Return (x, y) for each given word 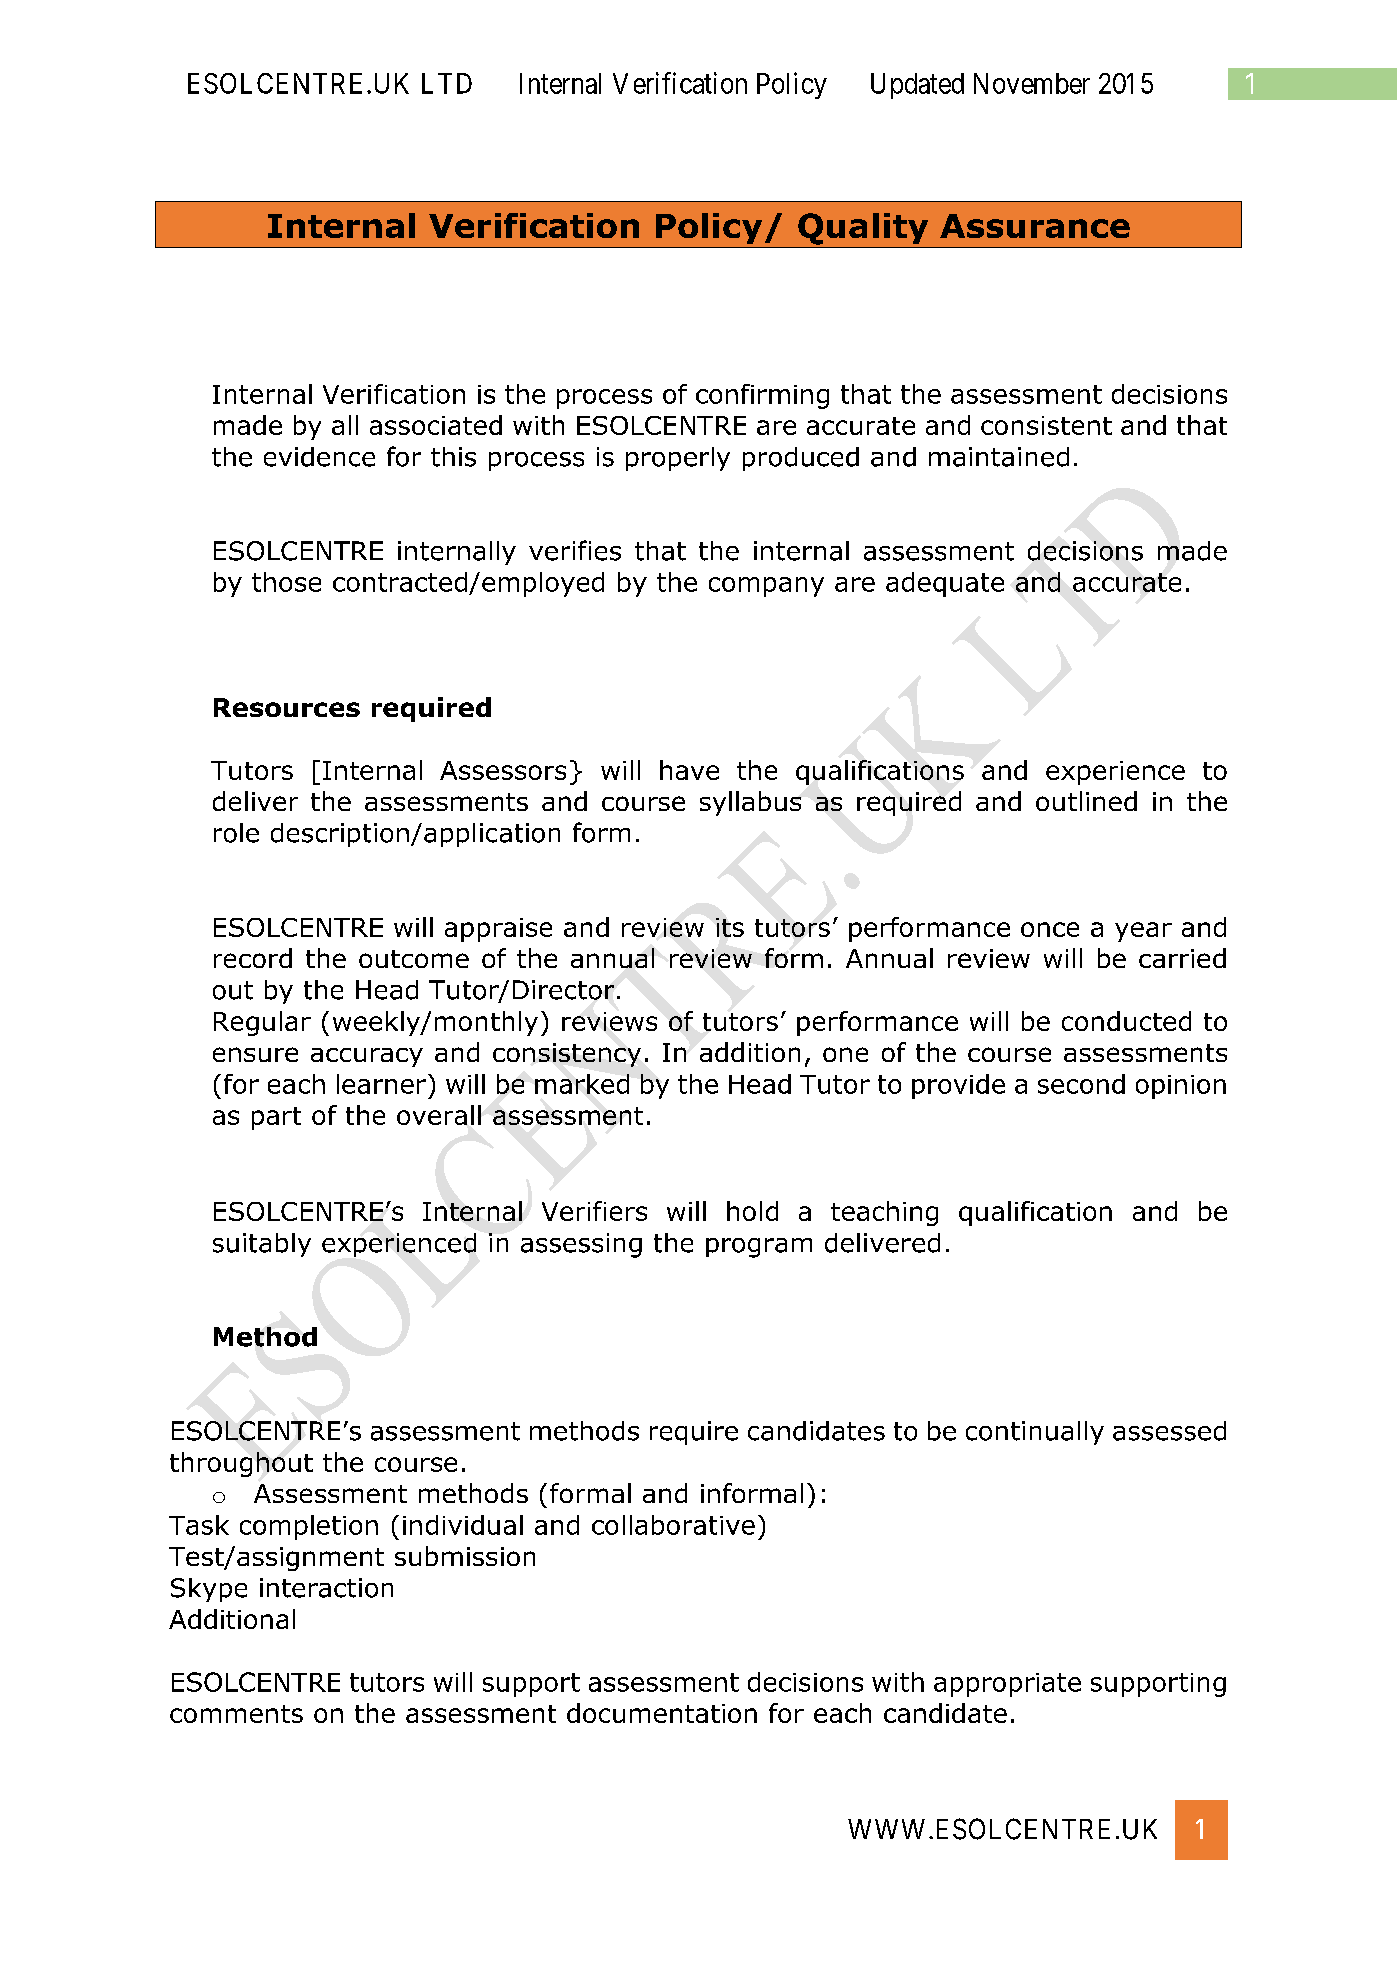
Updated (917, 86)
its (730, 927)
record (253, 958)
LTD (447, 83)
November (1032, 83)
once (1050, 929)
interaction (326, 1588)
